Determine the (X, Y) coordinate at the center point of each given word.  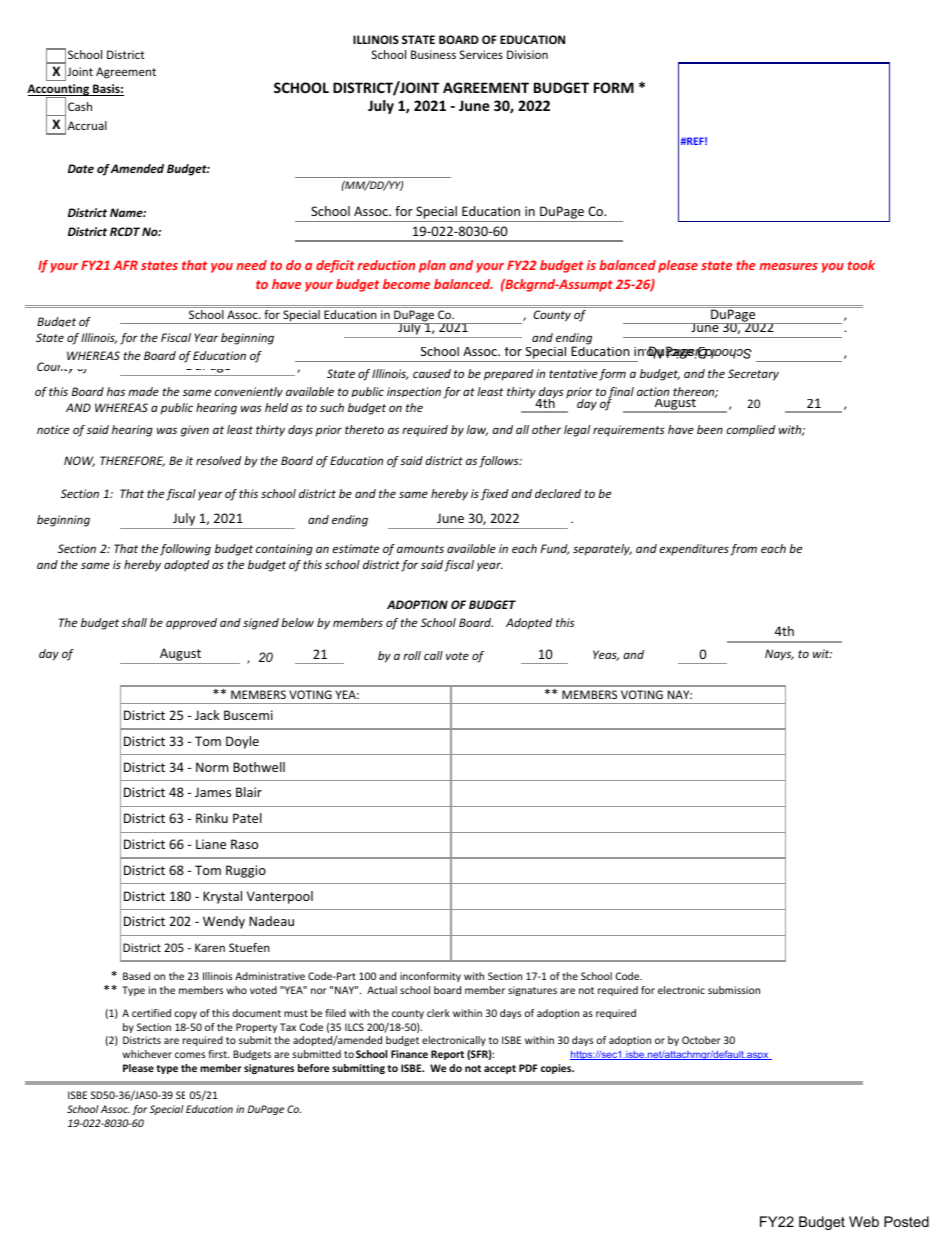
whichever (147, 1054)
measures (788, 266)
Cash (80, 106)
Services (481, 54)
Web (864, 1221)
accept (500, 1069)
